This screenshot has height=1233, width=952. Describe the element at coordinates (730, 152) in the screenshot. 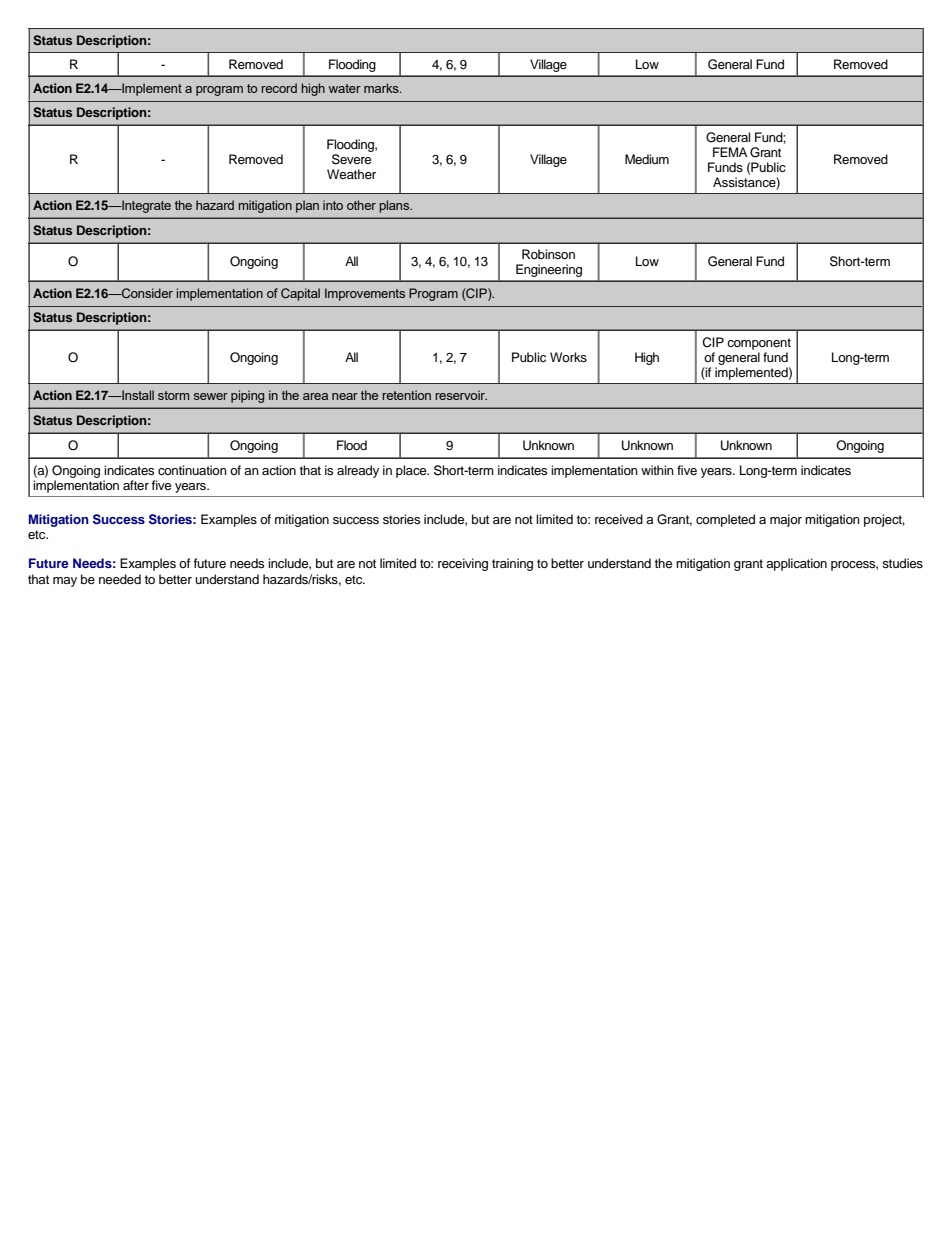

I see `FEMA` at that location.
